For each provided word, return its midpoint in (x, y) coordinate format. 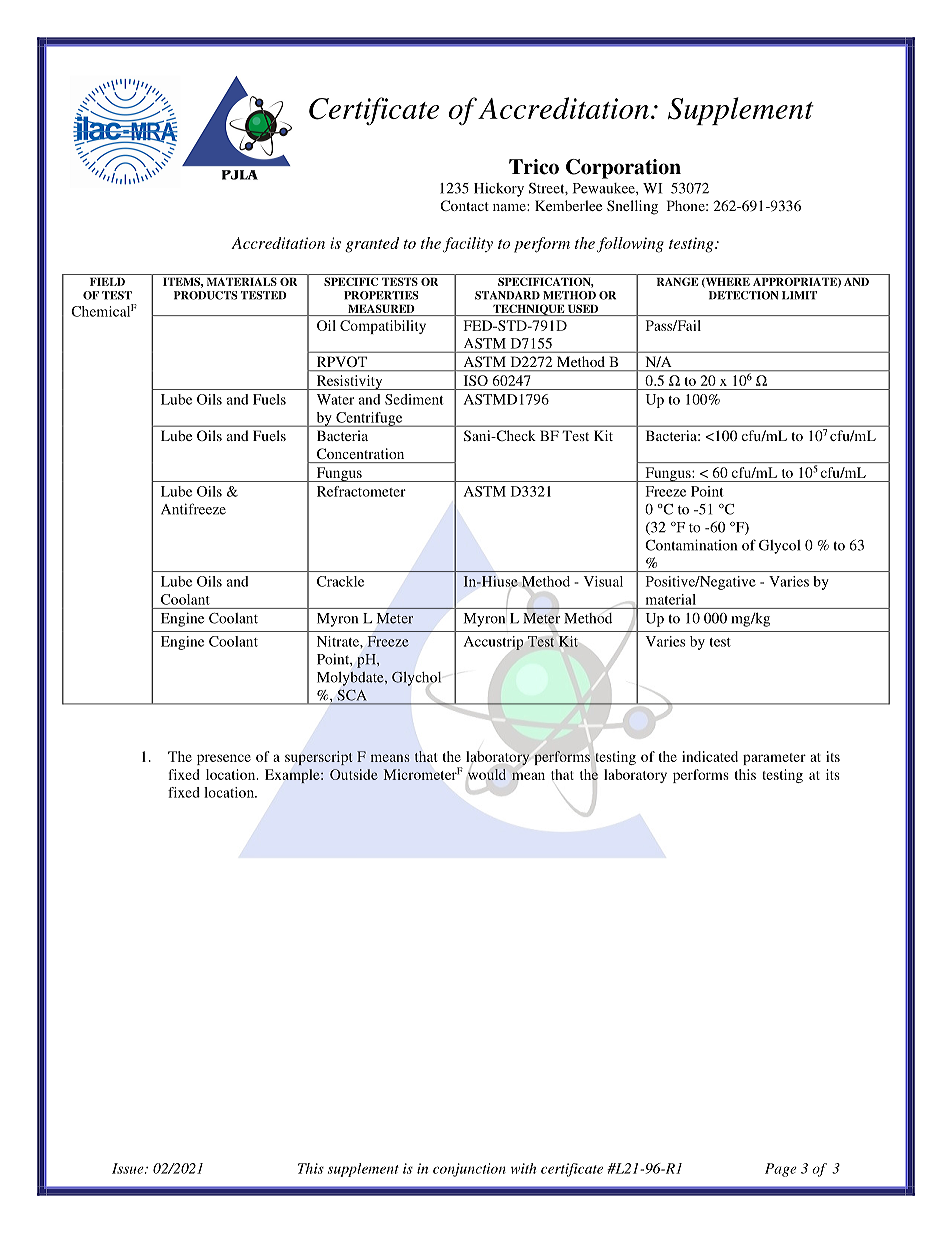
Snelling (632, 207)
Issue (129, 1168)
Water (335, 399)
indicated (710, 756)
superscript (318, 758)
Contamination (691, 545)
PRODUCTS (205, 295)
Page (781, 1170)
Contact (464, 205)
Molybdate (351, 679)
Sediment (414, 399)
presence (224, 759)
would (487, 774)
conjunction (469, 1170)
